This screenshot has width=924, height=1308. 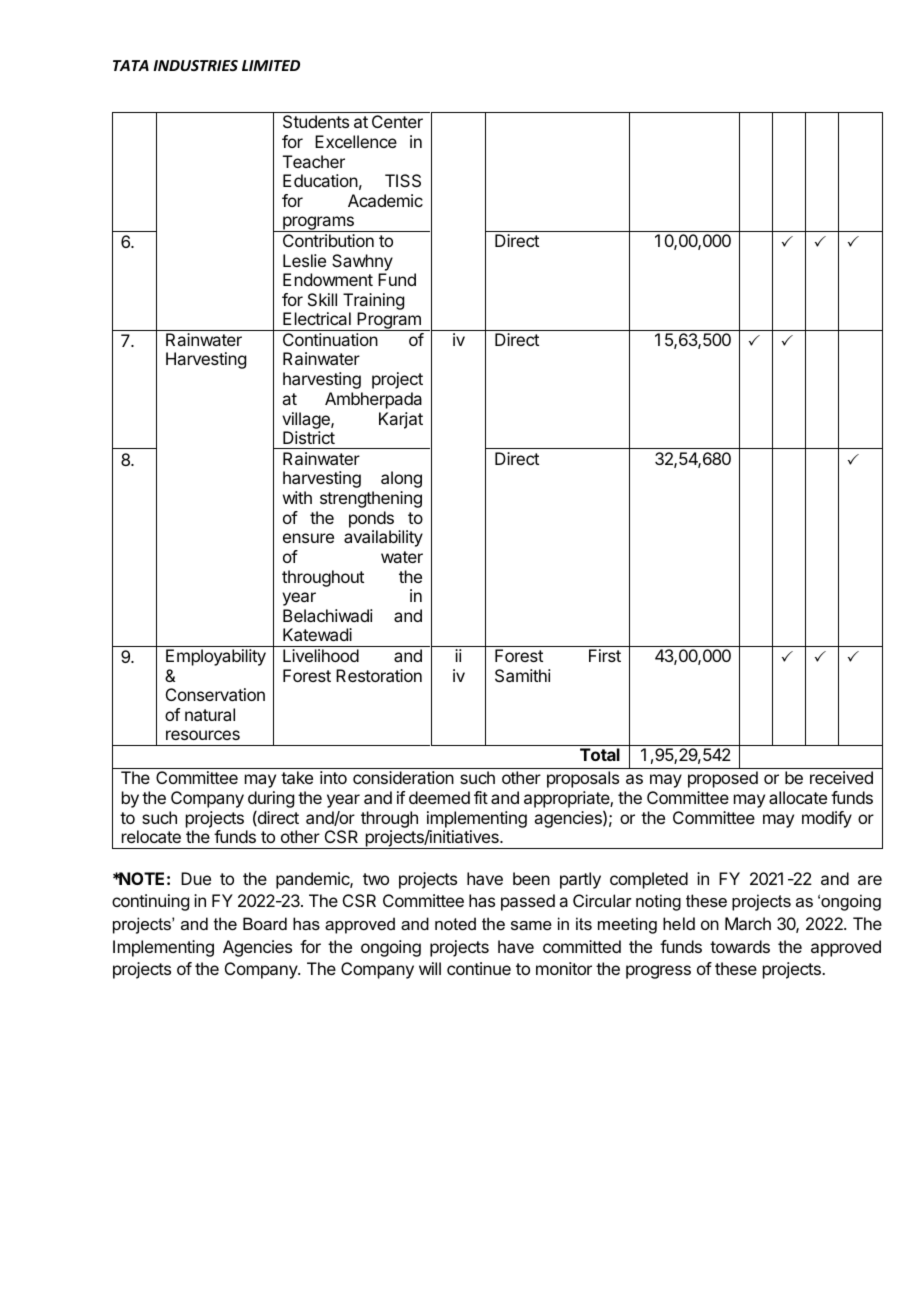 I want to click on Excellence, so click(x=356, y=141).
